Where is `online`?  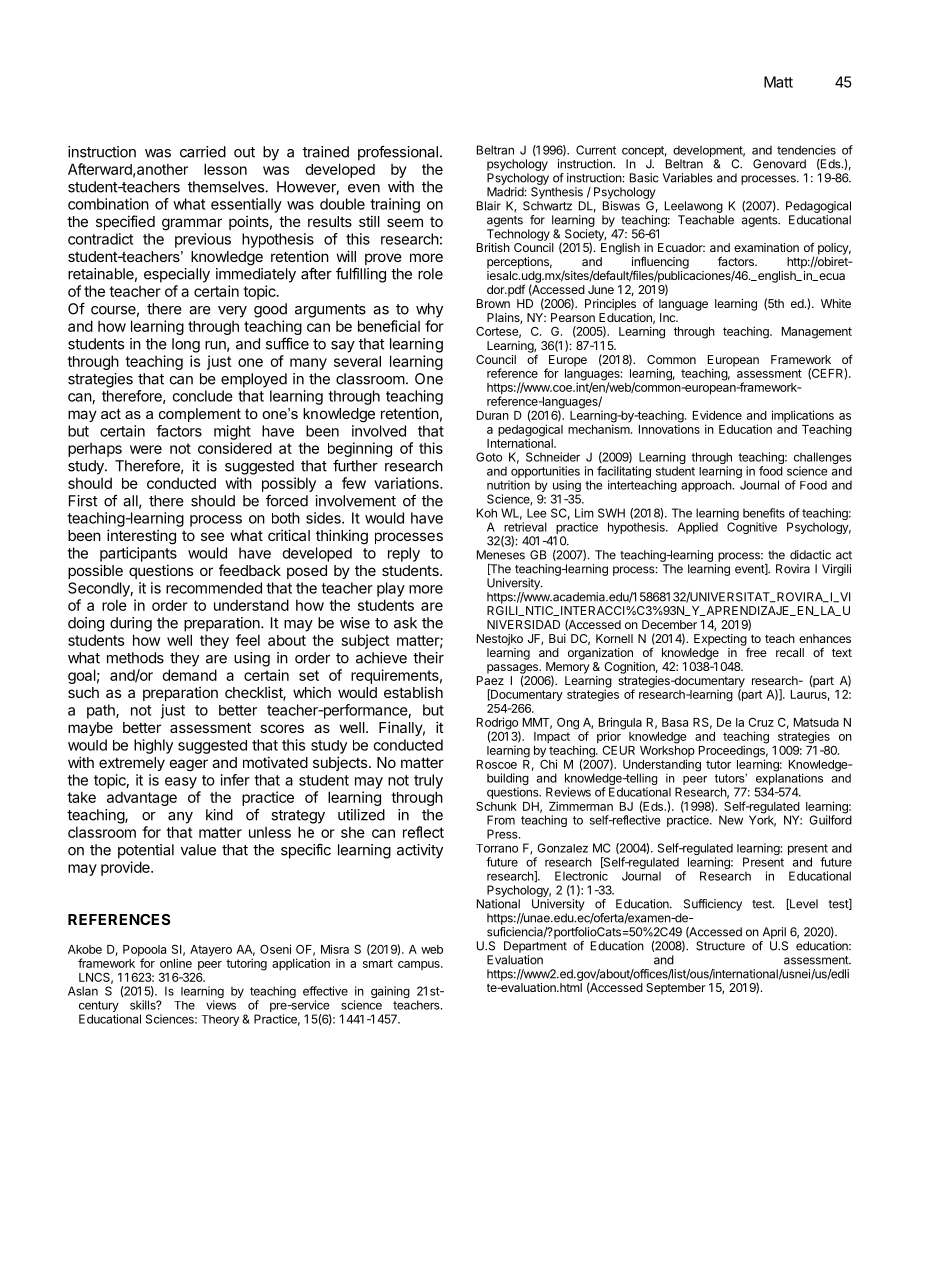 online is located at coordinates (176, 963).
